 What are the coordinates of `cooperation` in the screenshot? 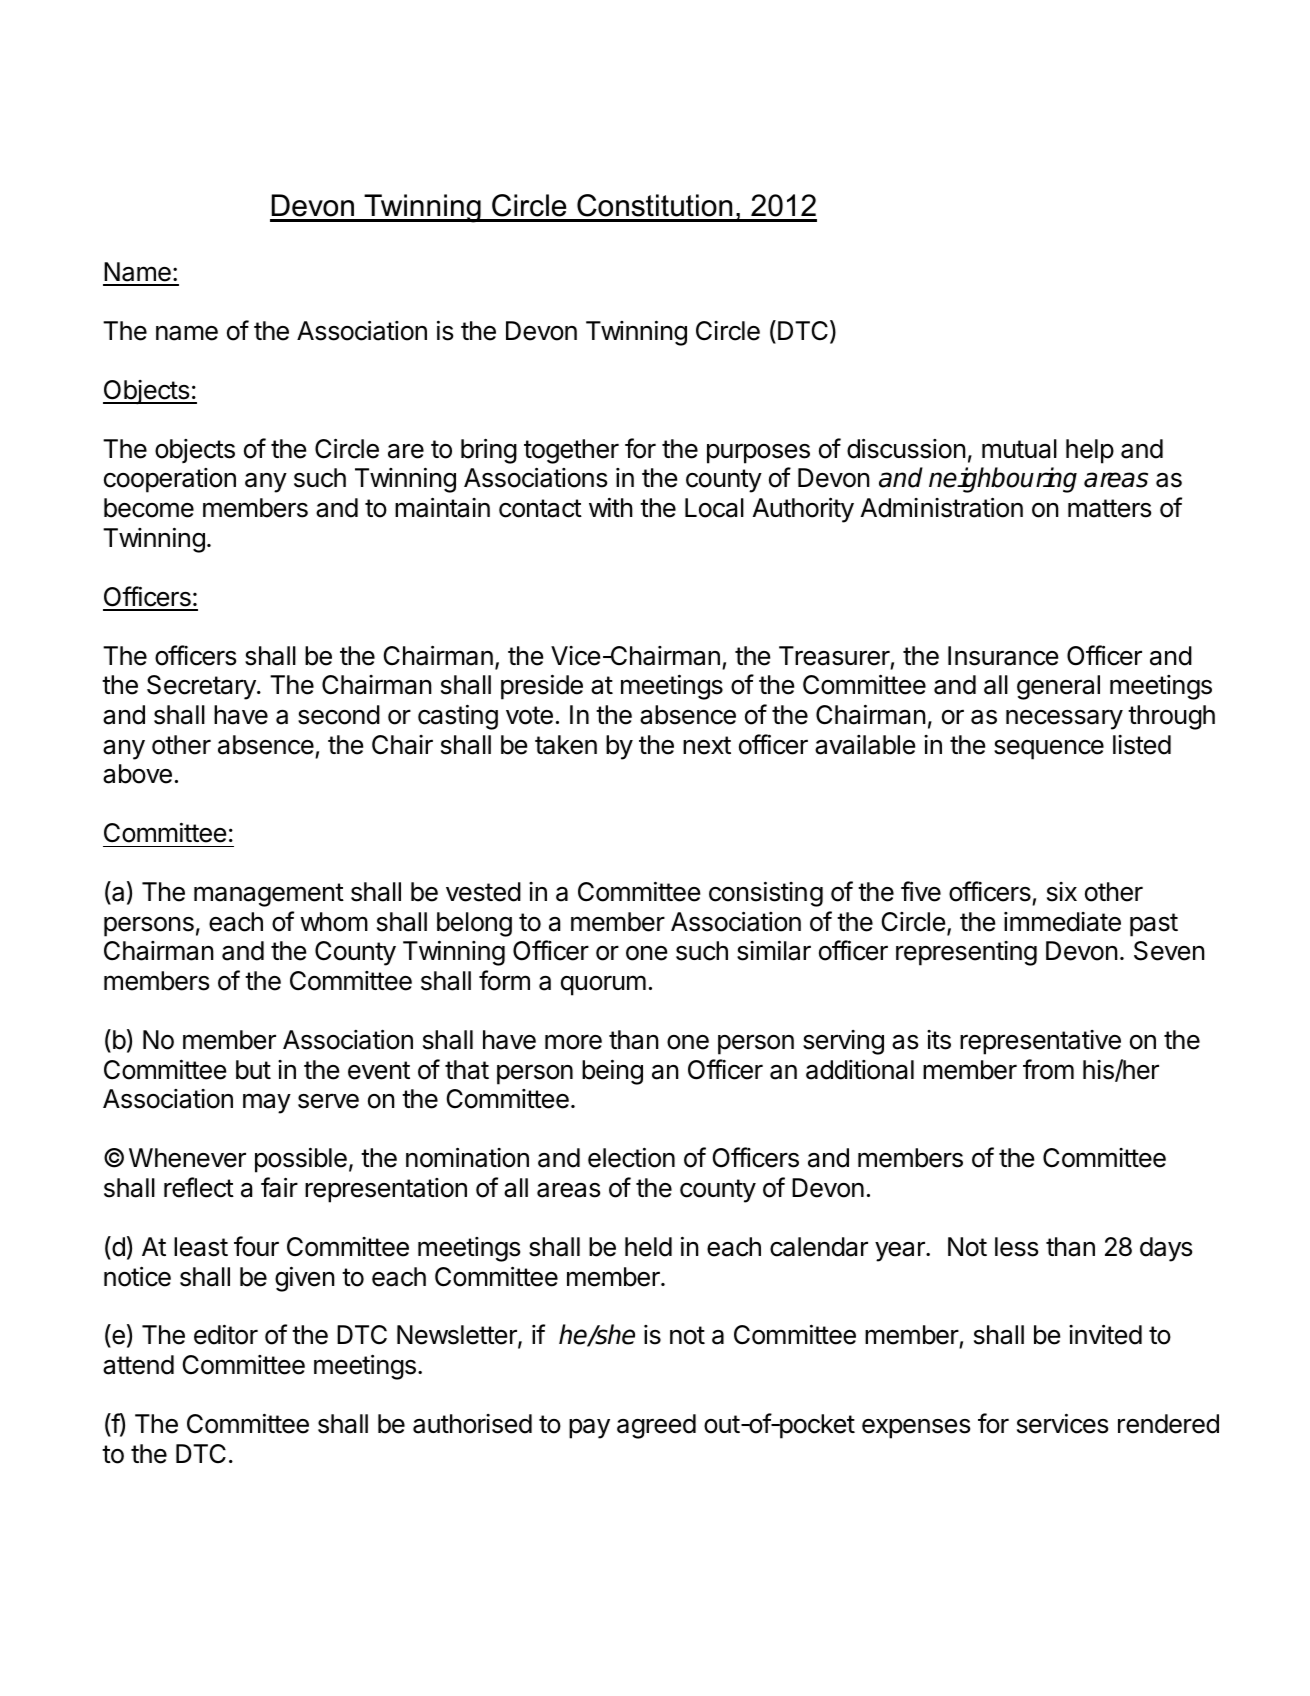 It's located at (170, 480).
